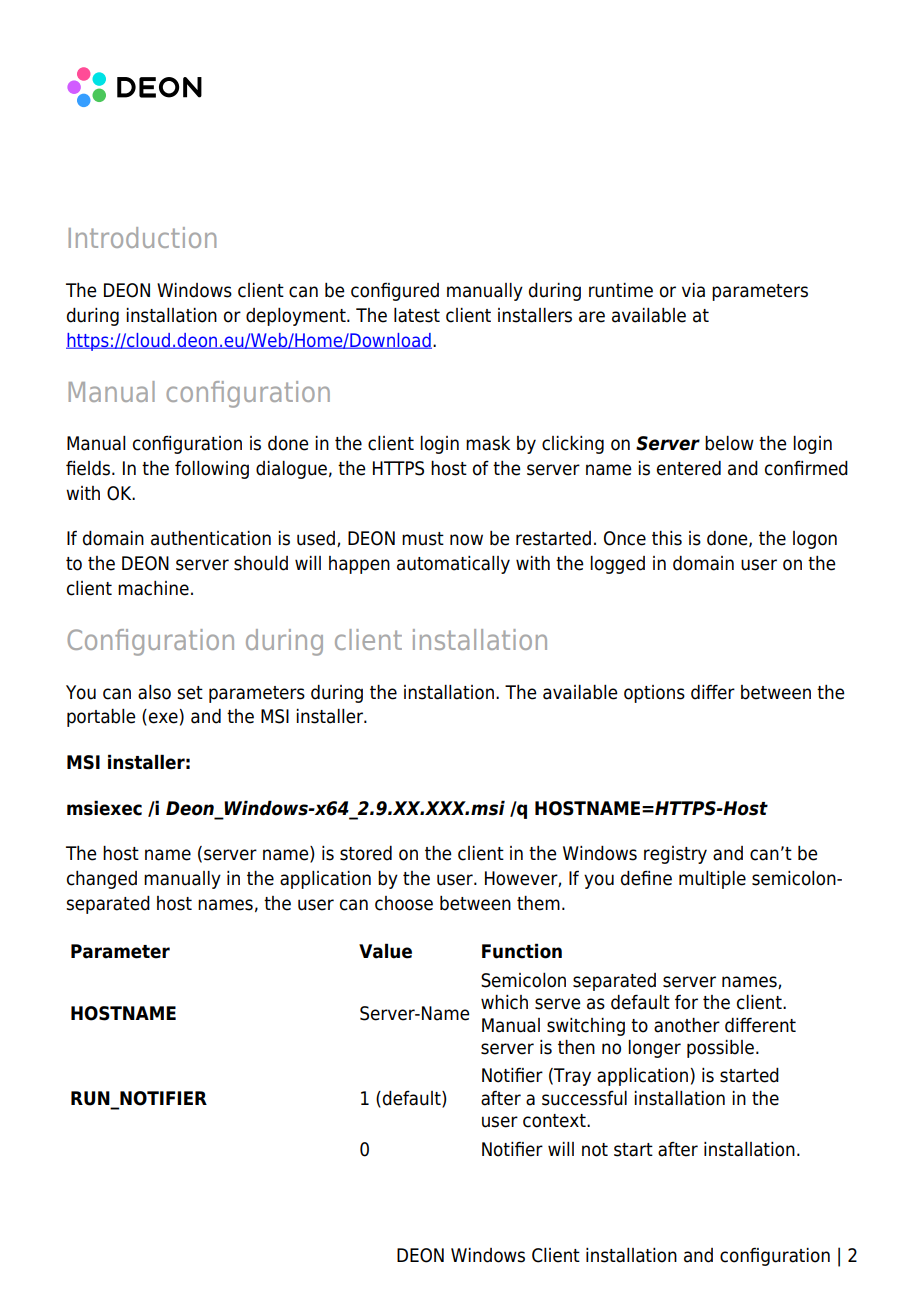 Image resolution: width=924 pixels, height=1308 pixels. Describe the element at coordinates (693, 290) in the screenshot. I see `via` at that location.
